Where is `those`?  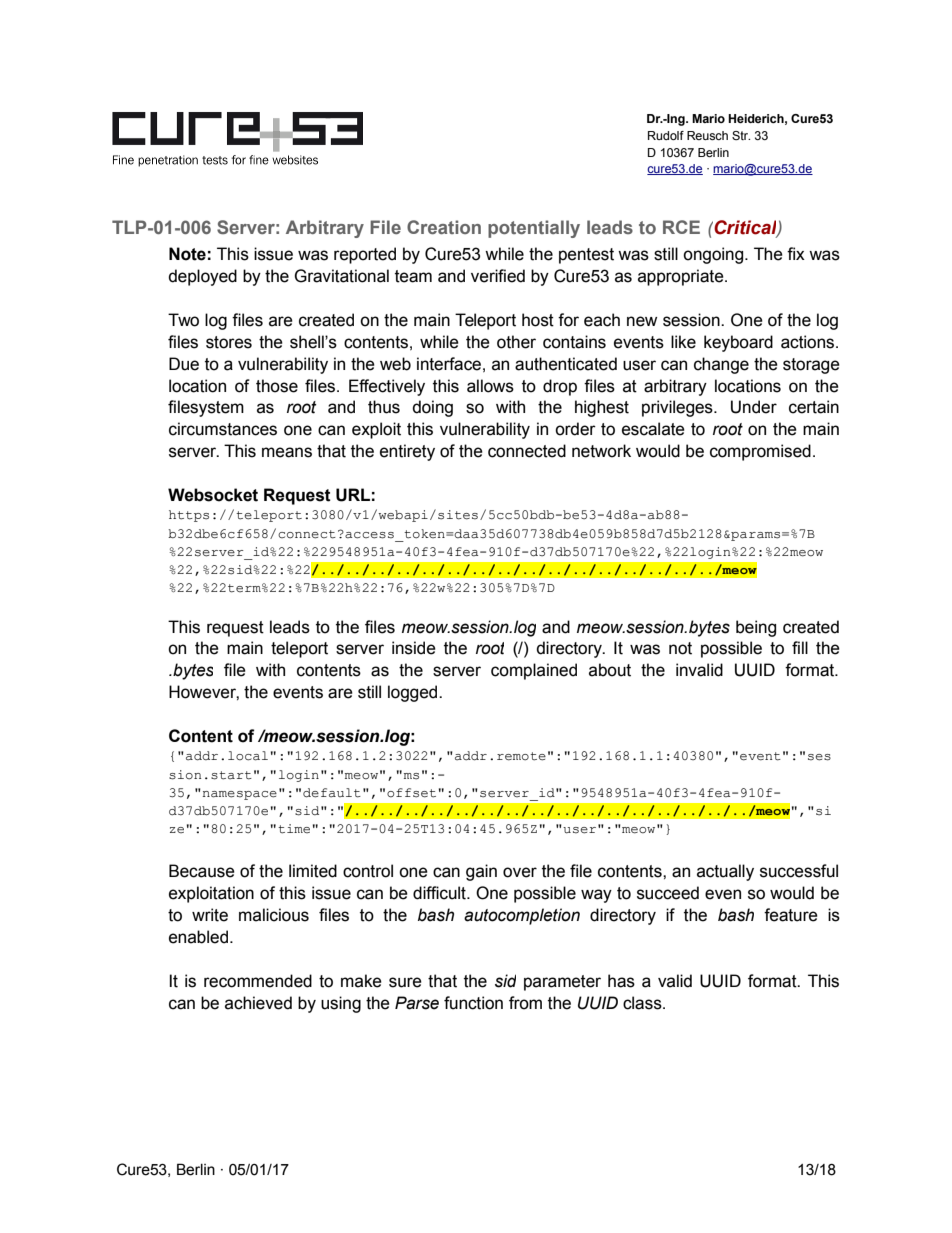 those is located at coordinates (277, 386).
